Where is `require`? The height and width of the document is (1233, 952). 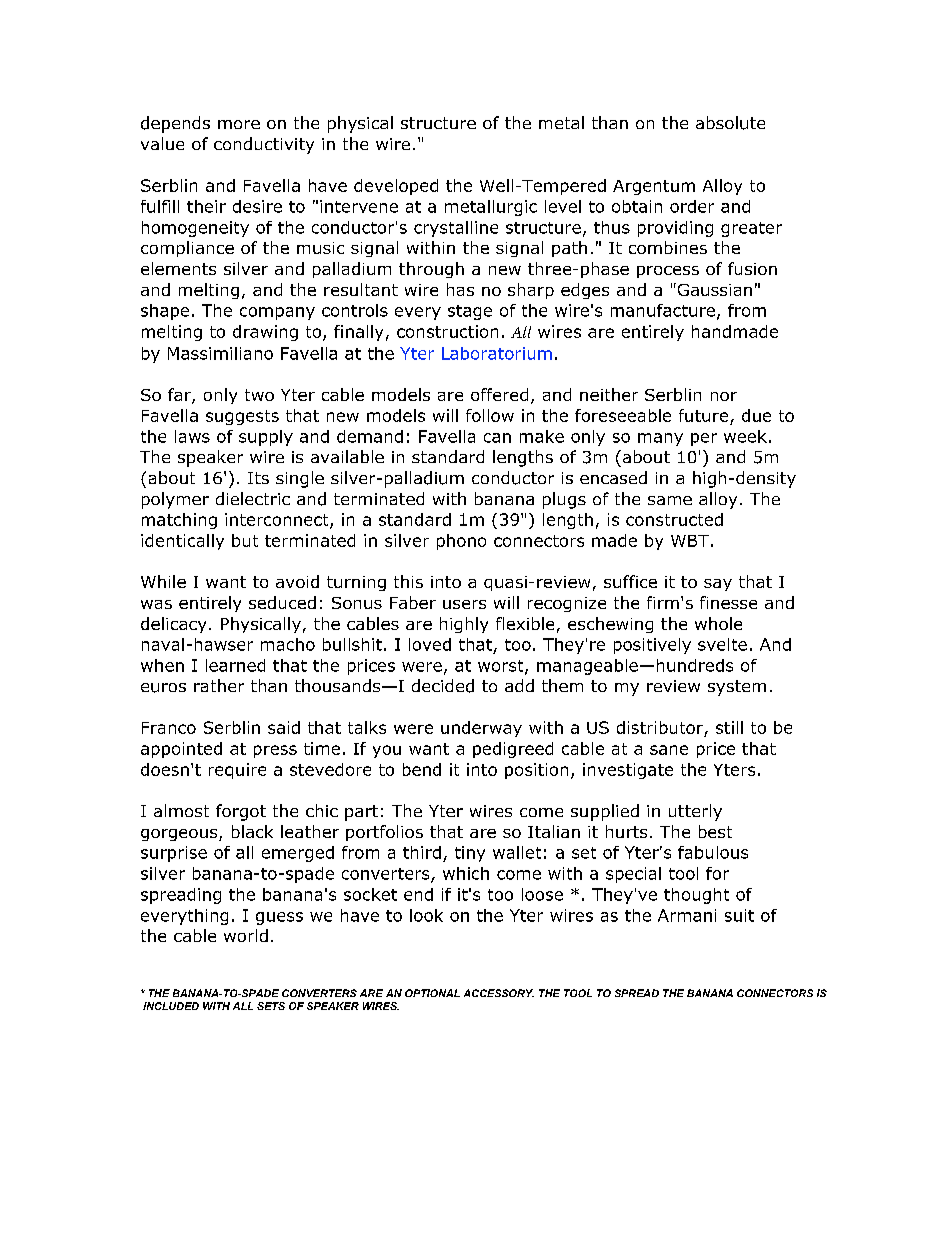 require is located at coordinates (237, 771).
